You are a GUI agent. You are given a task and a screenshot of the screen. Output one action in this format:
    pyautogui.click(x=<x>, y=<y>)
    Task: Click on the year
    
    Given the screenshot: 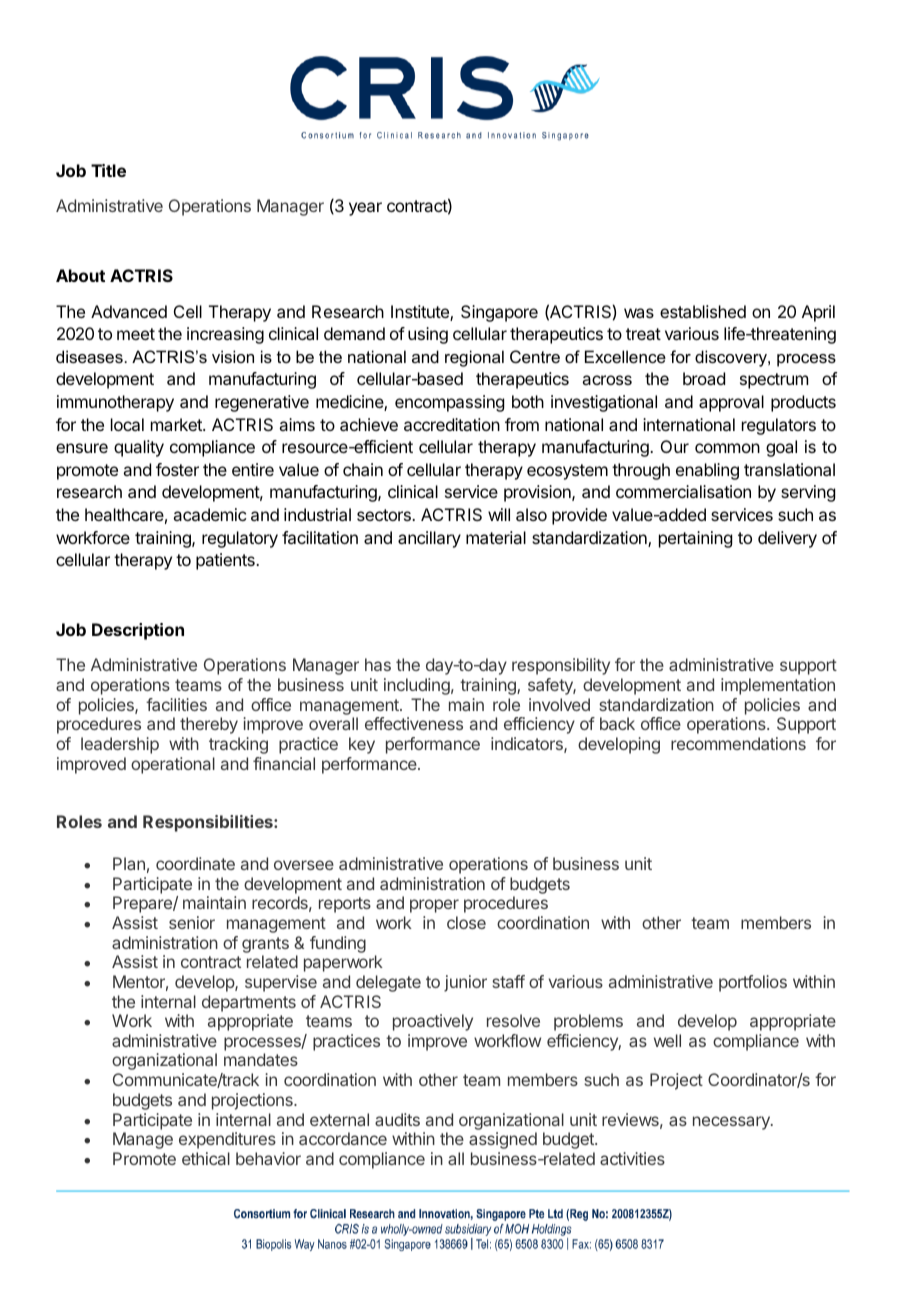 What is the action you would take?
    pyautogui.click(x=365, y=209)
